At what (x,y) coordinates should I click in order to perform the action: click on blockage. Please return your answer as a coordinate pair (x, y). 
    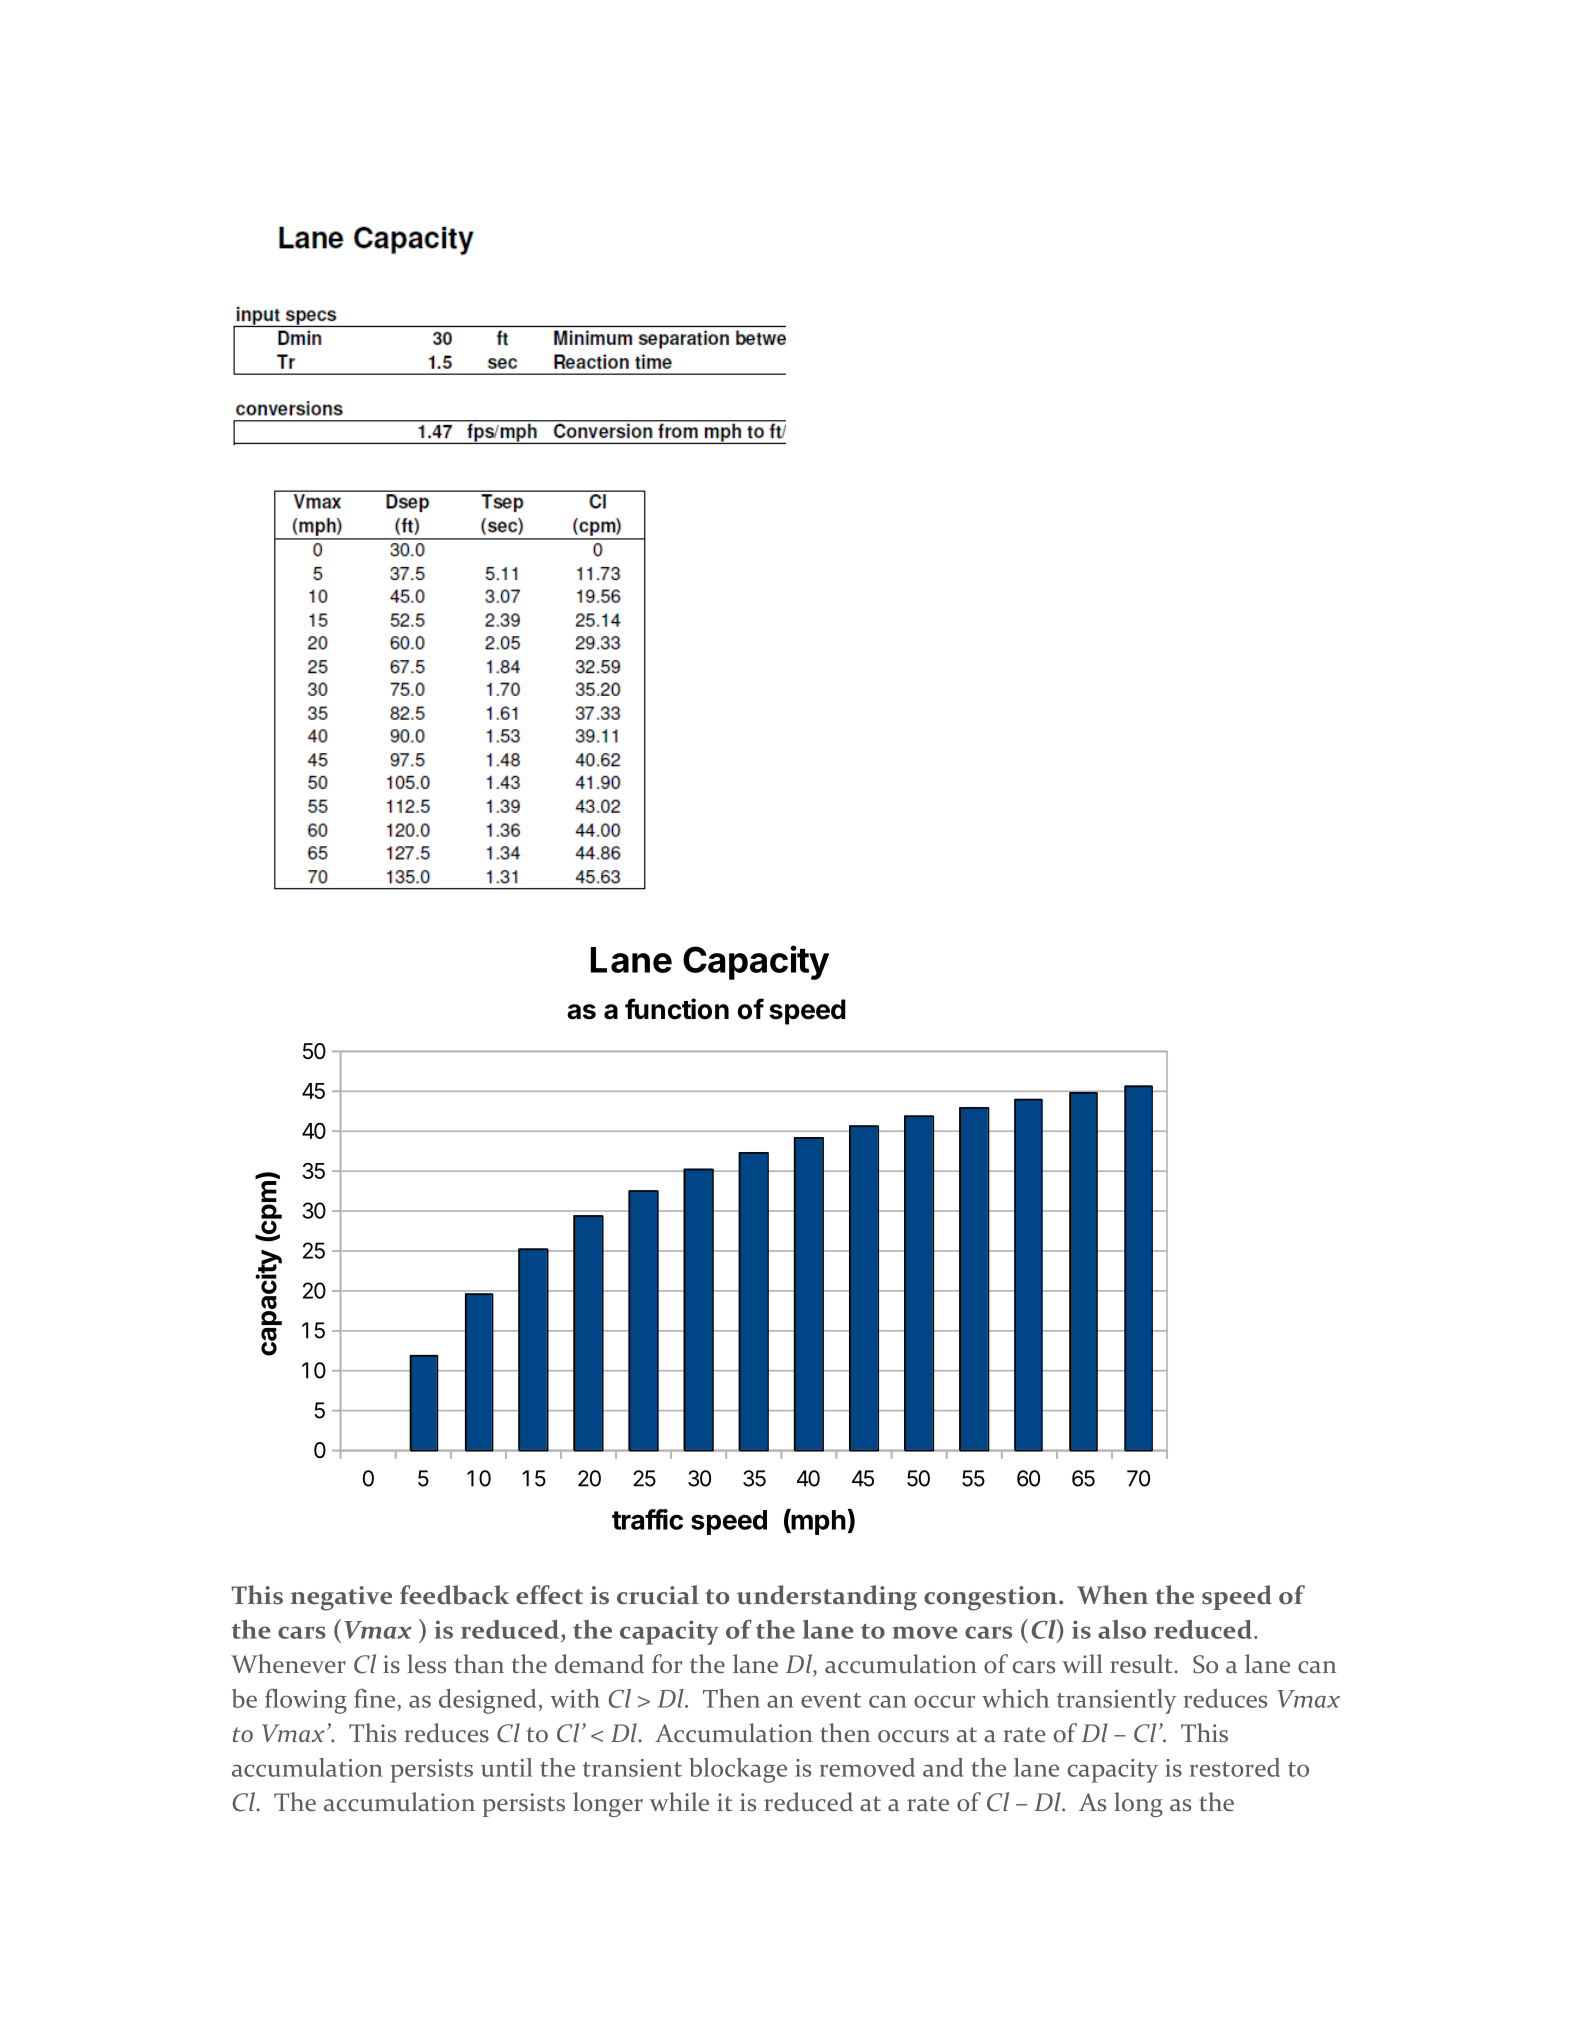
    Looking at the image, I should click on (738, 1770).
